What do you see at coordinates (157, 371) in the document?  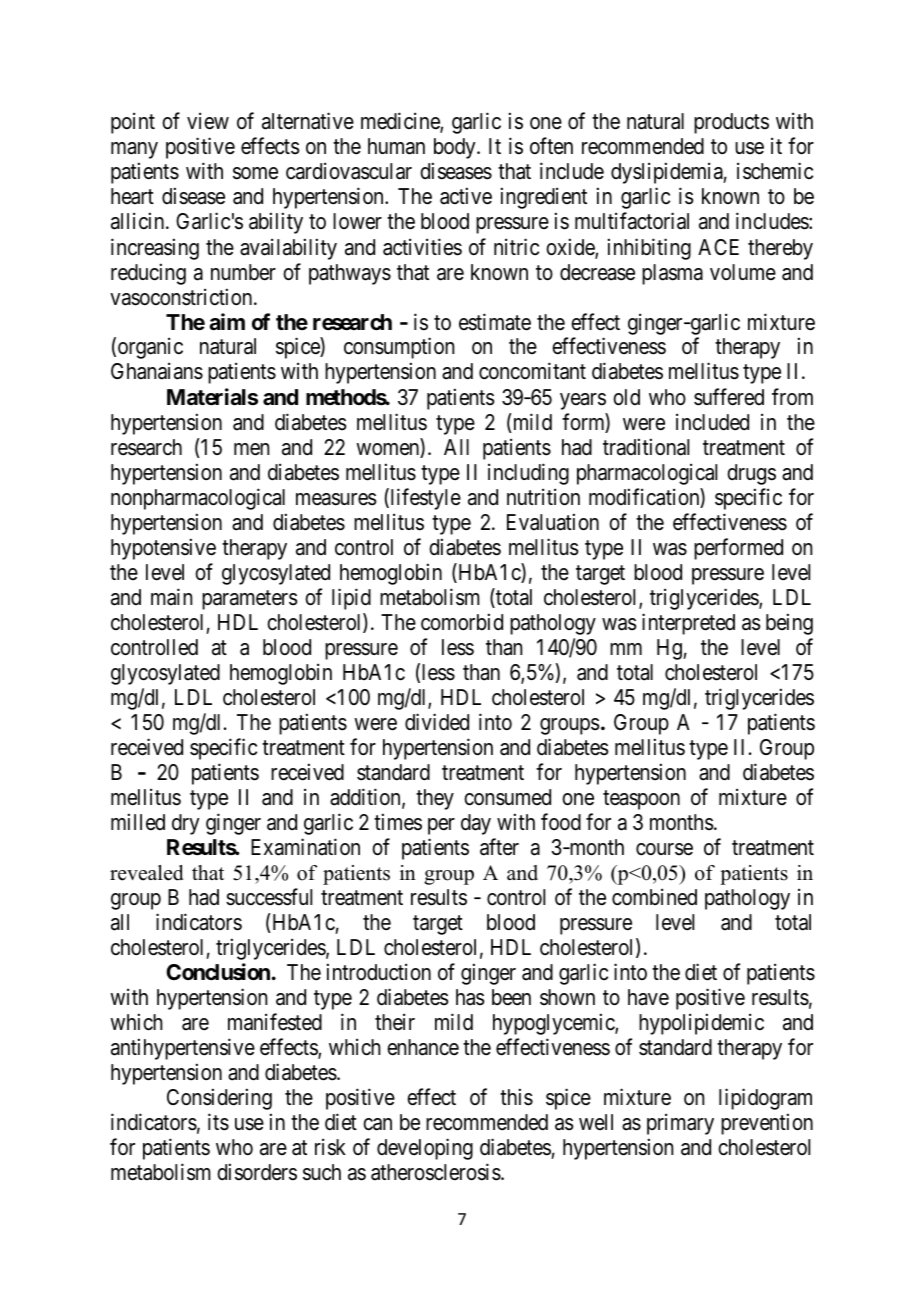 I see `Ghanaians` at bounding box center [157, 371].
